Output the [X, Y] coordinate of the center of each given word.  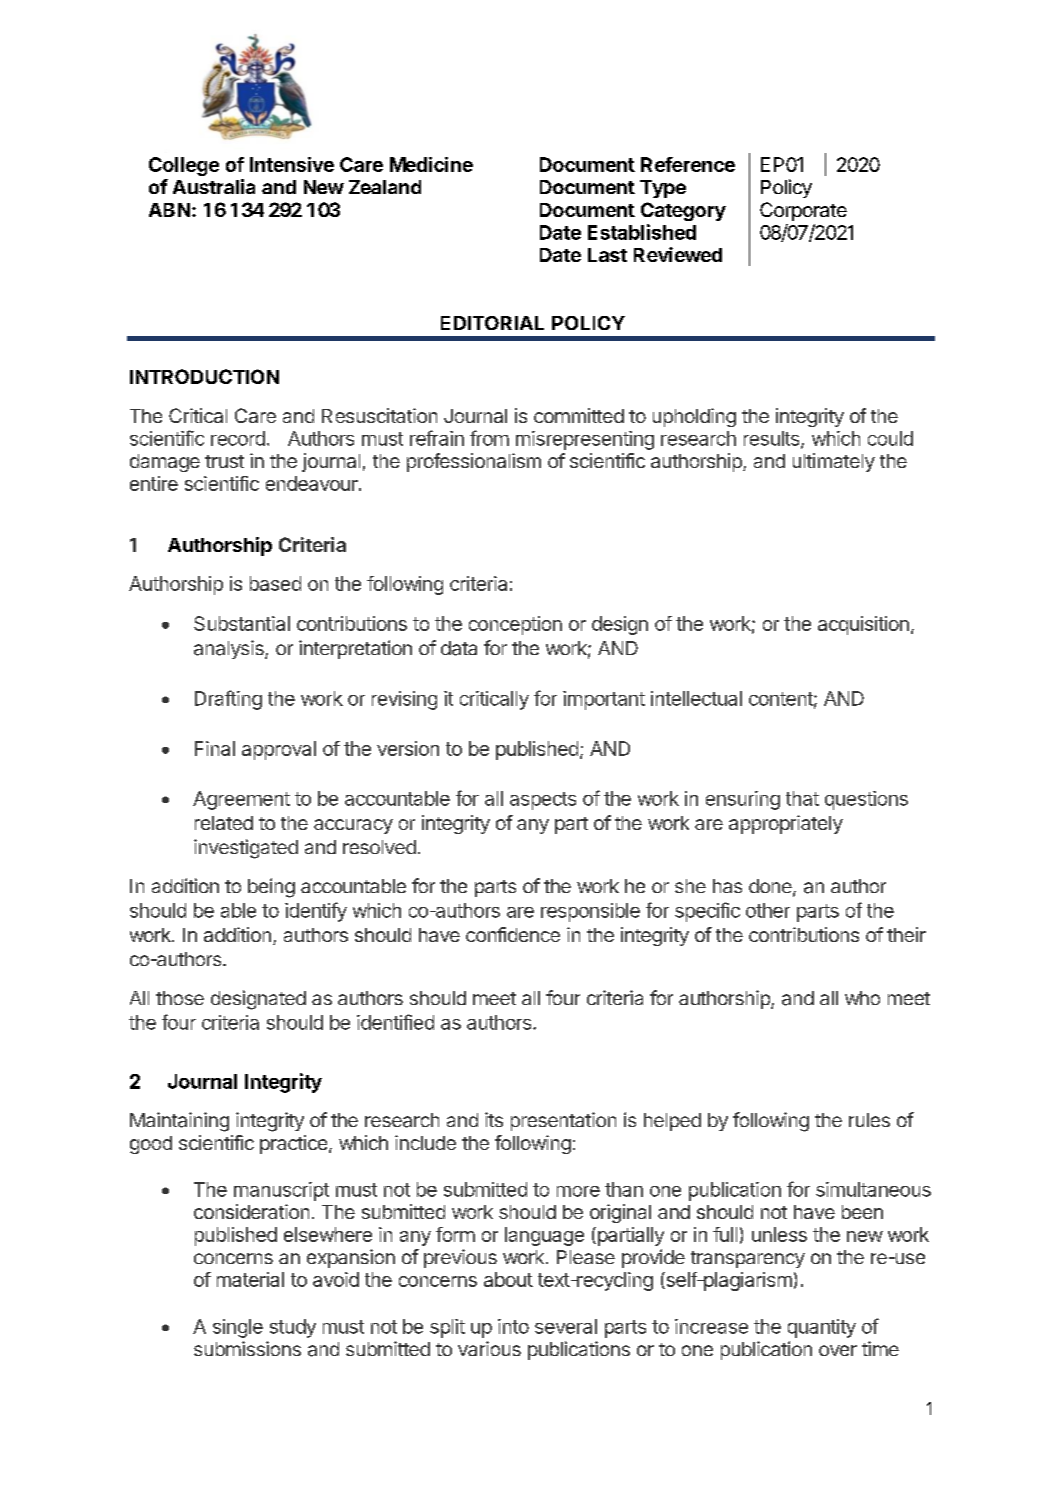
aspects [543, 801]
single [238, 1328]
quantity [822, 1328]
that [802, 798]
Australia [214, 186]
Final [215, 748]
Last [607, 255]
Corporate [803, 211]
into [513, 1326]
